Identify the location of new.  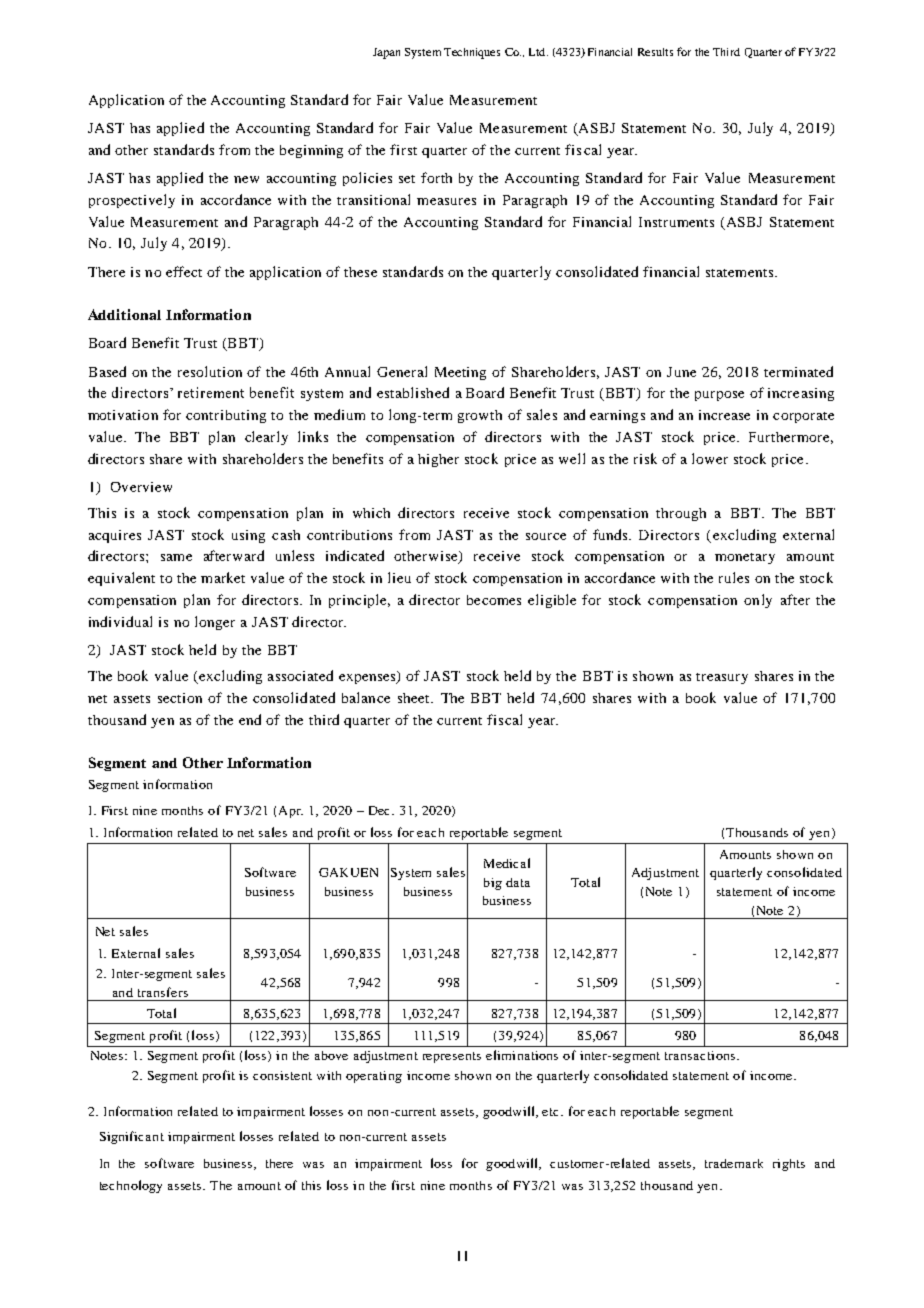
(246, 179).
